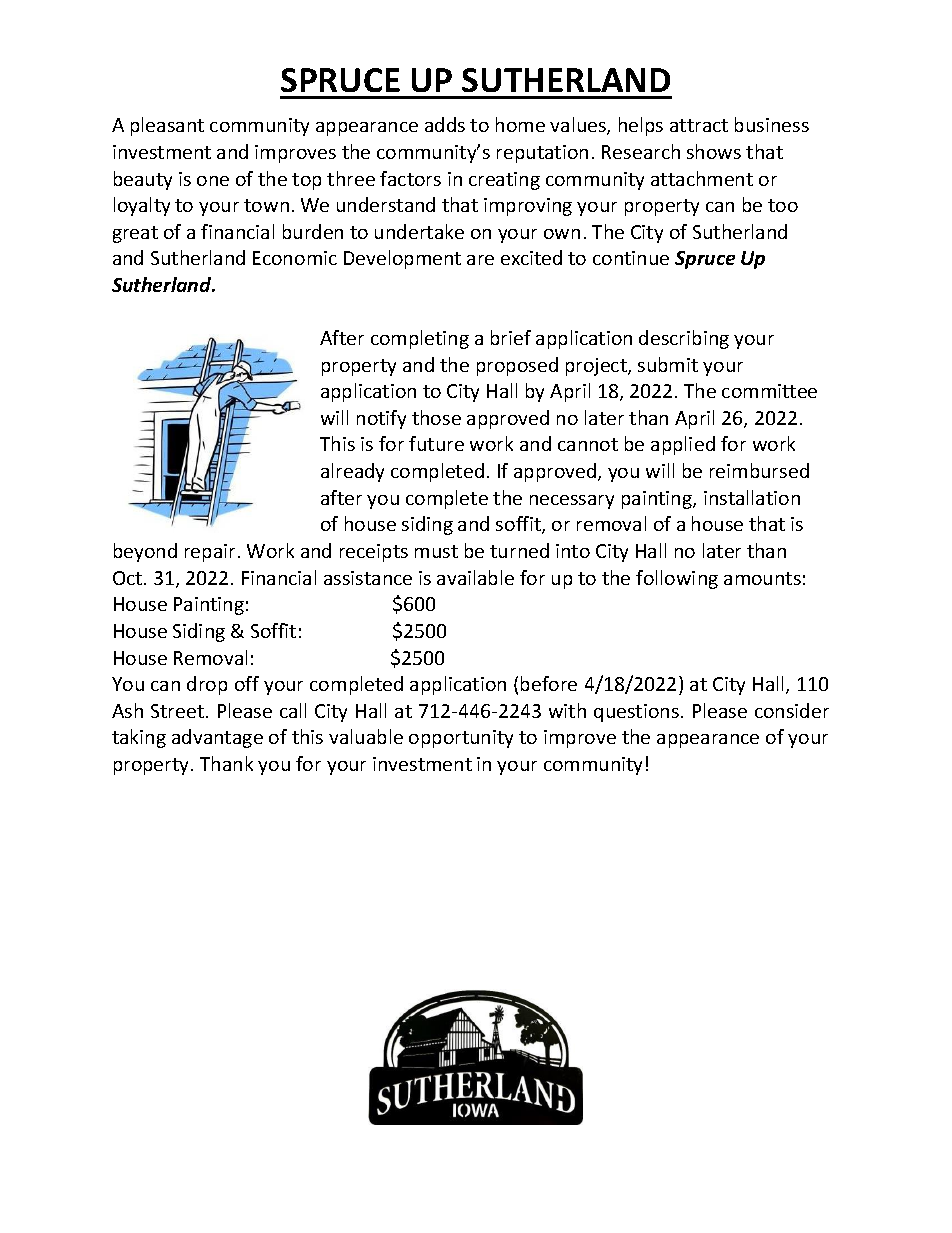  Describe the element at coordinates (352, 472) in the screenshot. I see `already` at that location.
